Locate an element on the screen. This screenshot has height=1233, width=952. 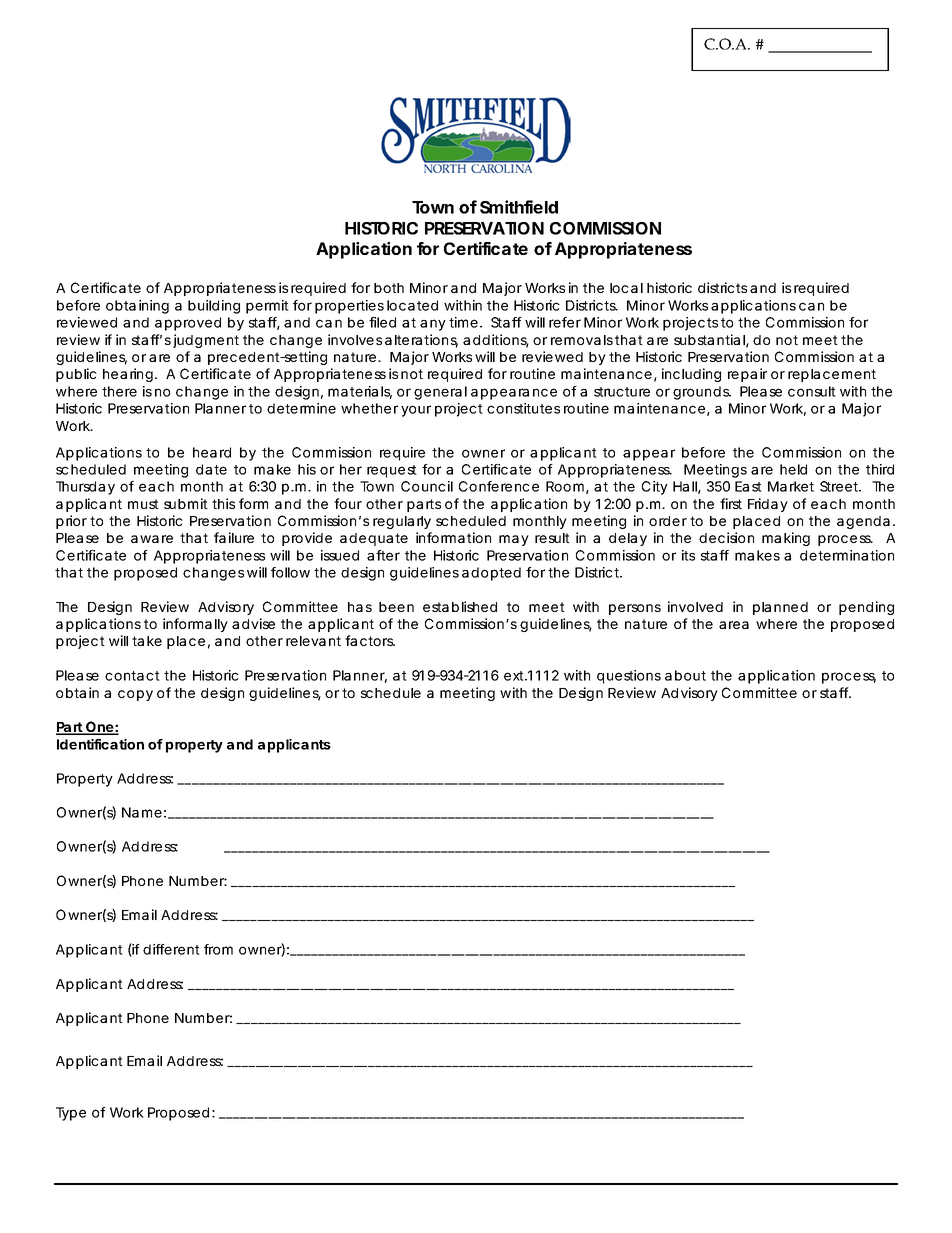
different is located at coordinates (171, 949).
